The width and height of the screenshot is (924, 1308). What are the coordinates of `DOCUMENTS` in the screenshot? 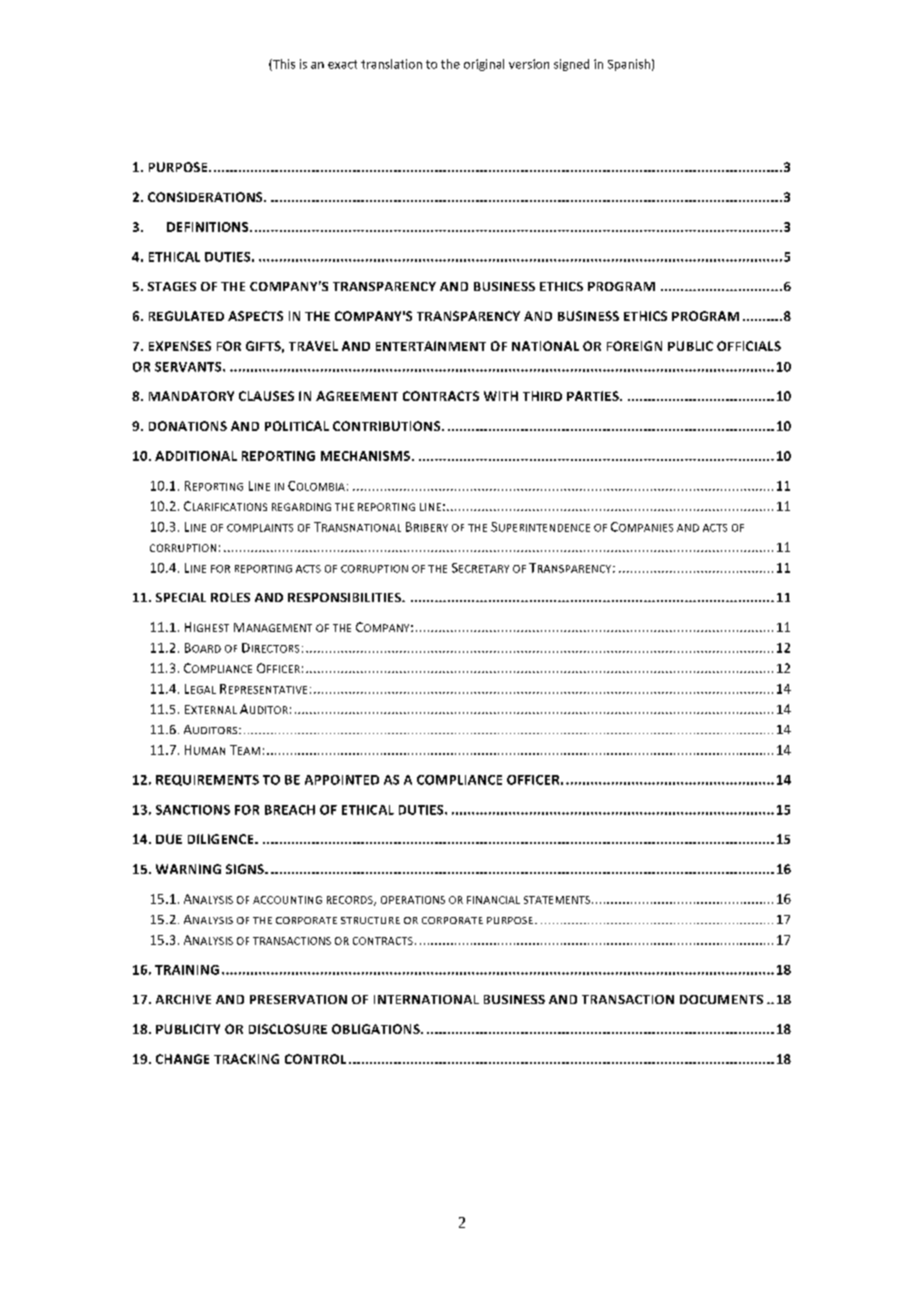 It's located at (721, 999).
